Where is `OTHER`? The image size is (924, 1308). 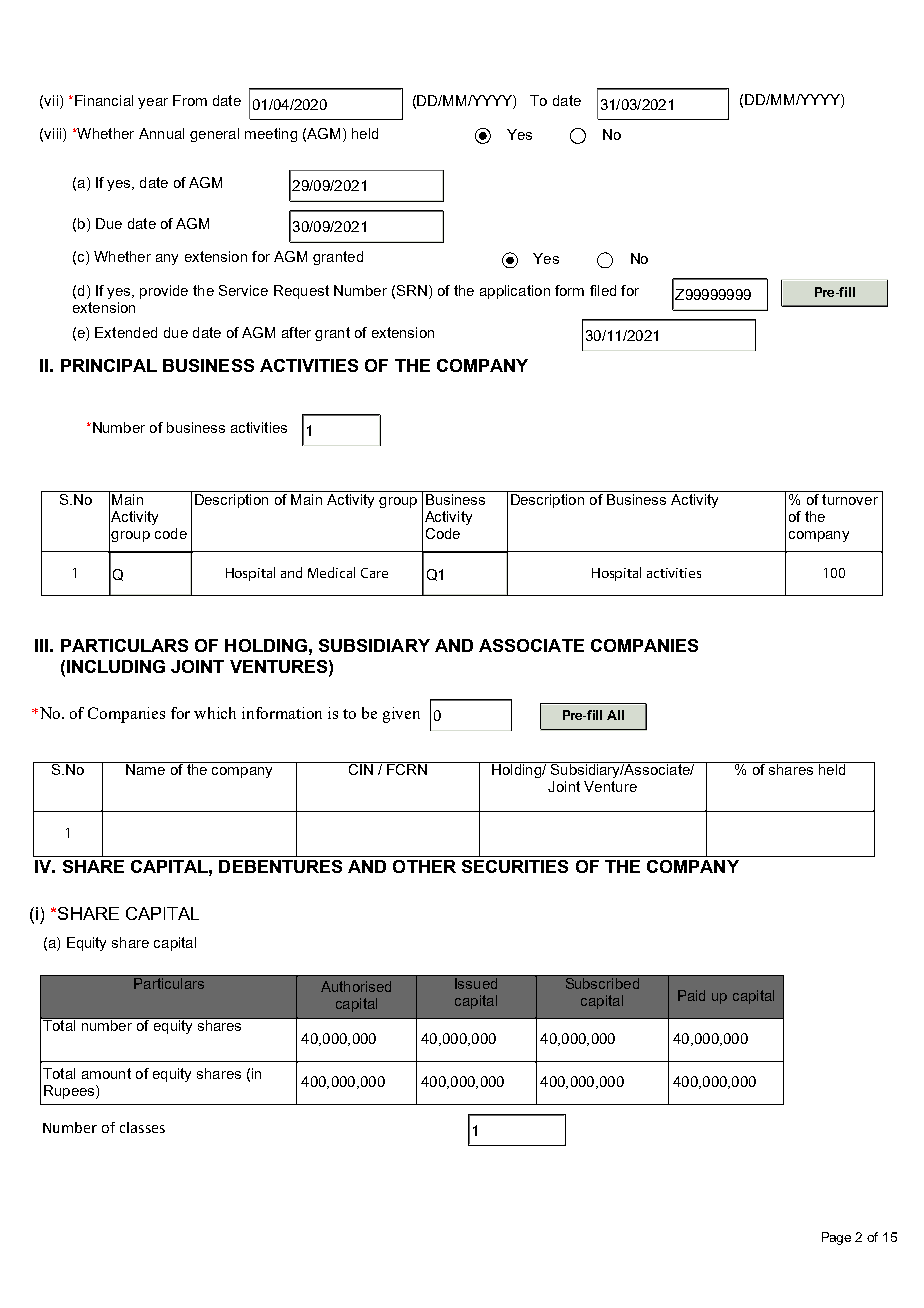 OTHER is located at coordinates (424, 866).
